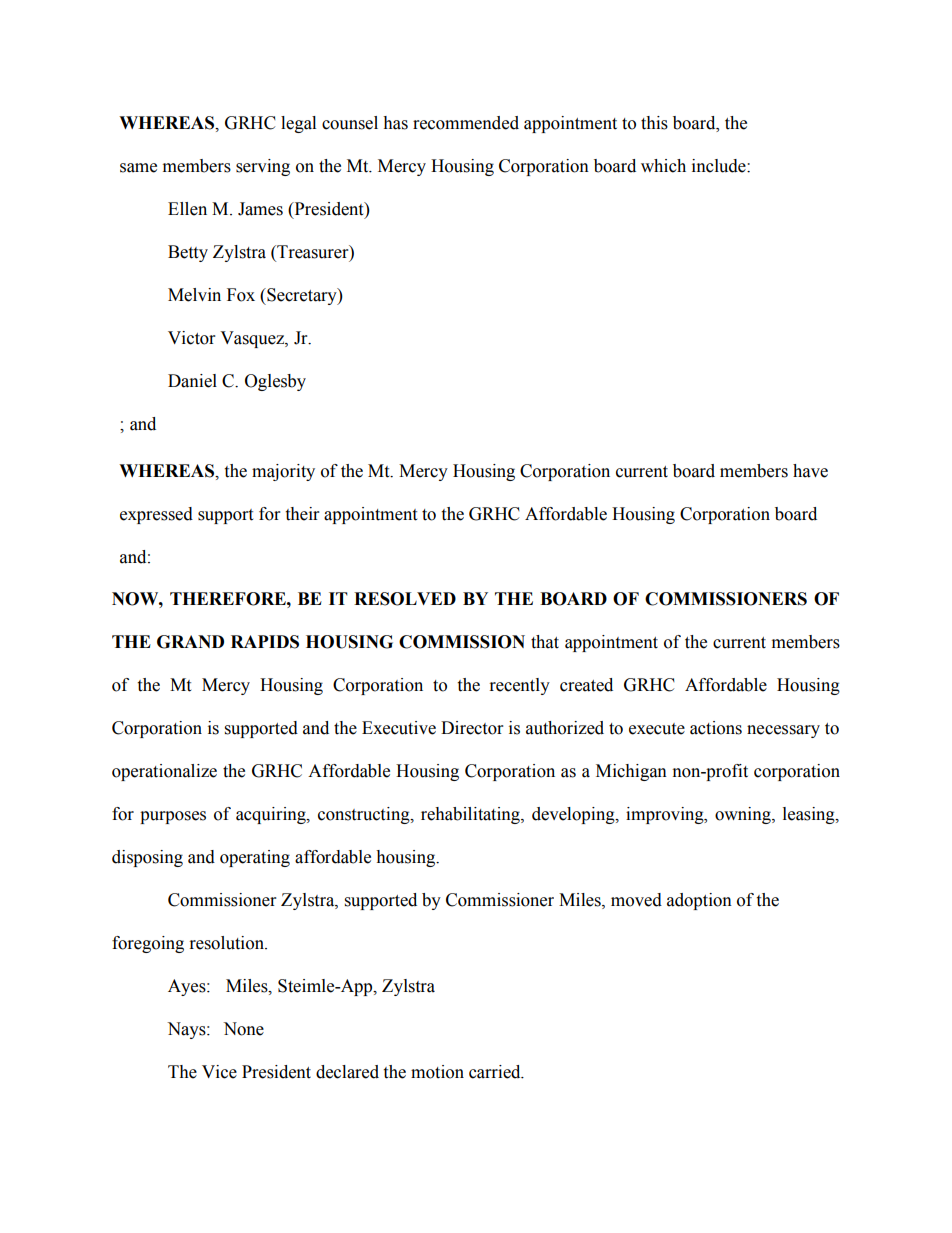 This page has height=1233, width=952. Describe the element at coordinates (720, 166) in the page. I see `include` at that location.
